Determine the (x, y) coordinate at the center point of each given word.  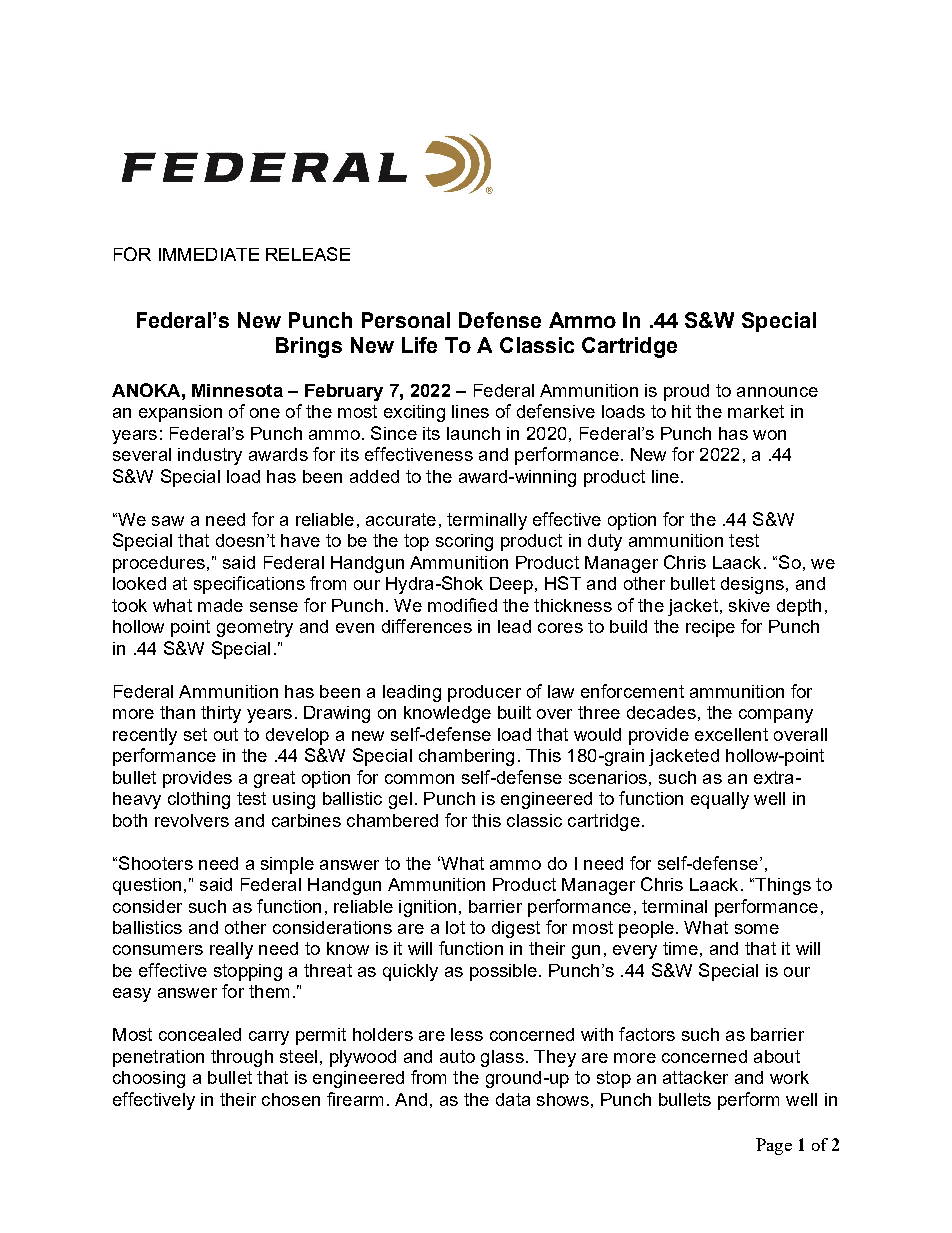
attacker (695, 1077)
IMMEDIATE (209, 254)
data (513, 1099)
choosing (149, 1079)
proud (686, 392)
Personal (406, 320)
